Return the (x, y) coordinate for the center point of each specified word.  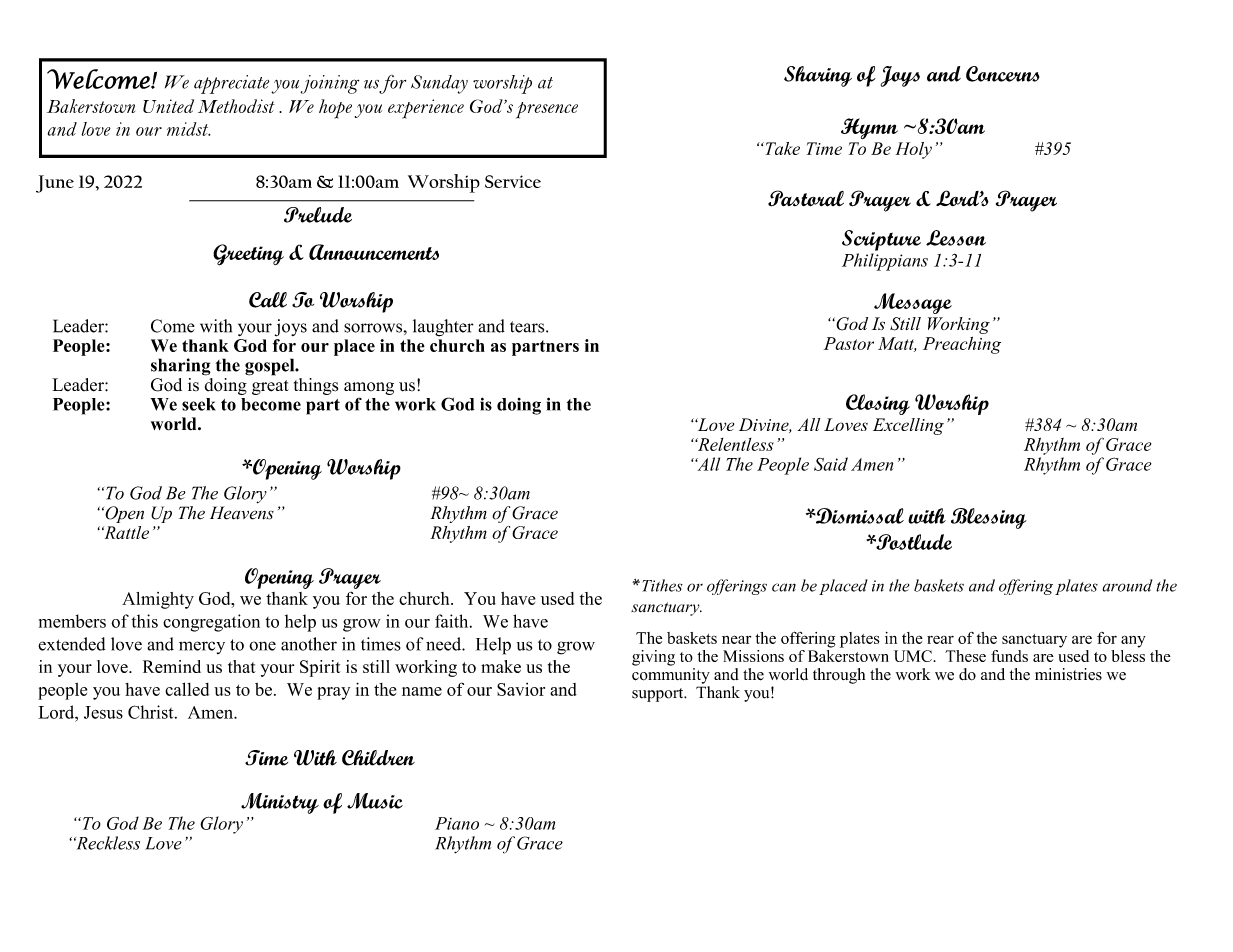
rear (940, 640)
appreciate (231, 84)
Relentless (734, 444)
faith (453, 621)
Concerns (1003, 74)
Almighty (158, 600)
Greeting (248, 255)
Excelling (908, 426)
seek (199, 404)
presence (547, 110)
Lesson (956, 238)
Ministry (280, 803)
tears (528, 327)
